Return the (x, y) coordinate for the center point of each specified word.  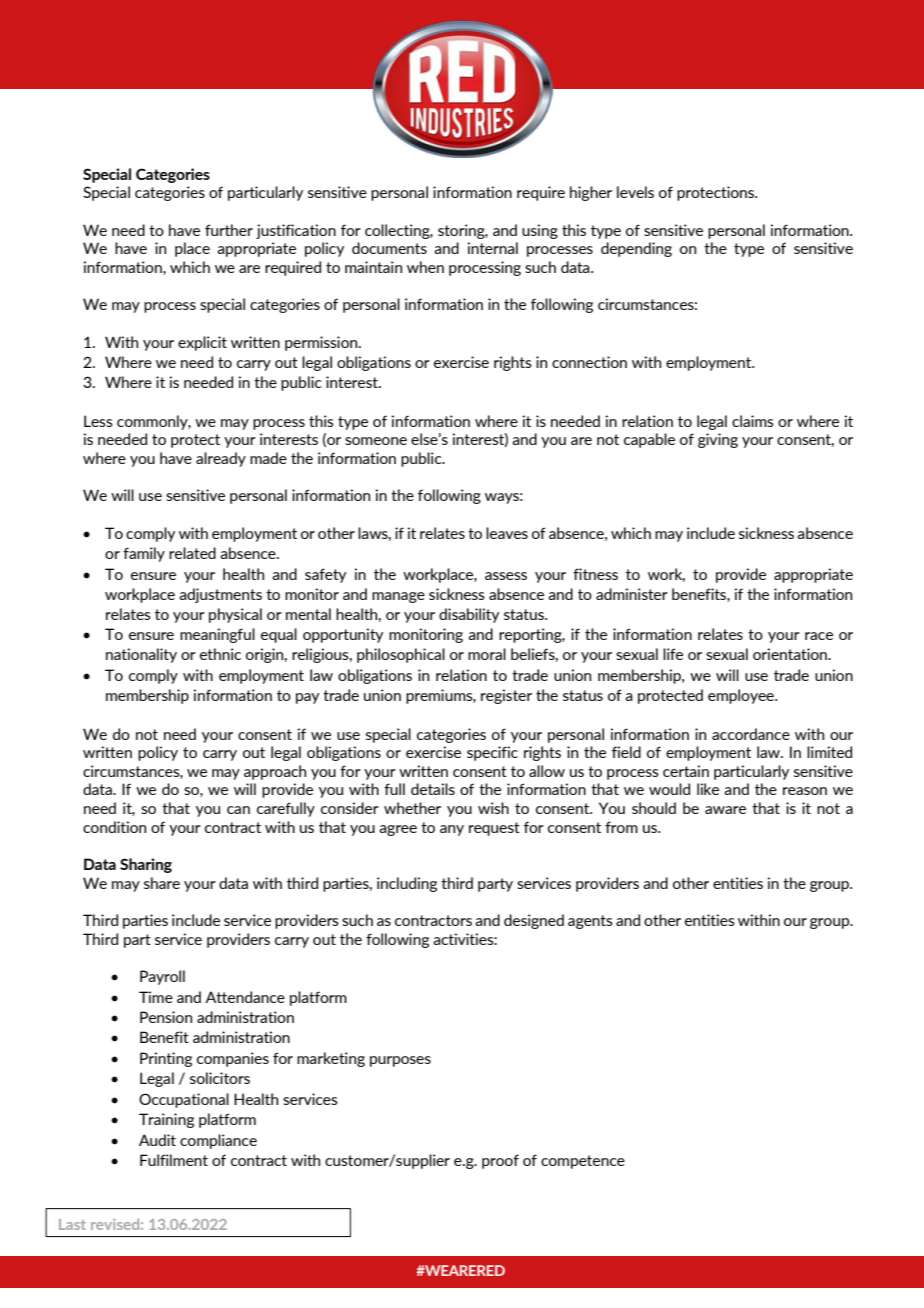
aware (725, 810)
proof (500, 1161)
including (407, 884)
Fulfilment (174, 1160)
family (144, 554)
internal (493, 248)
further (229, 230)
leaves (507, 533)
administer (632, 594)
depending (636, 249)
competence (583, 1162)
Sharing (146, 865)
